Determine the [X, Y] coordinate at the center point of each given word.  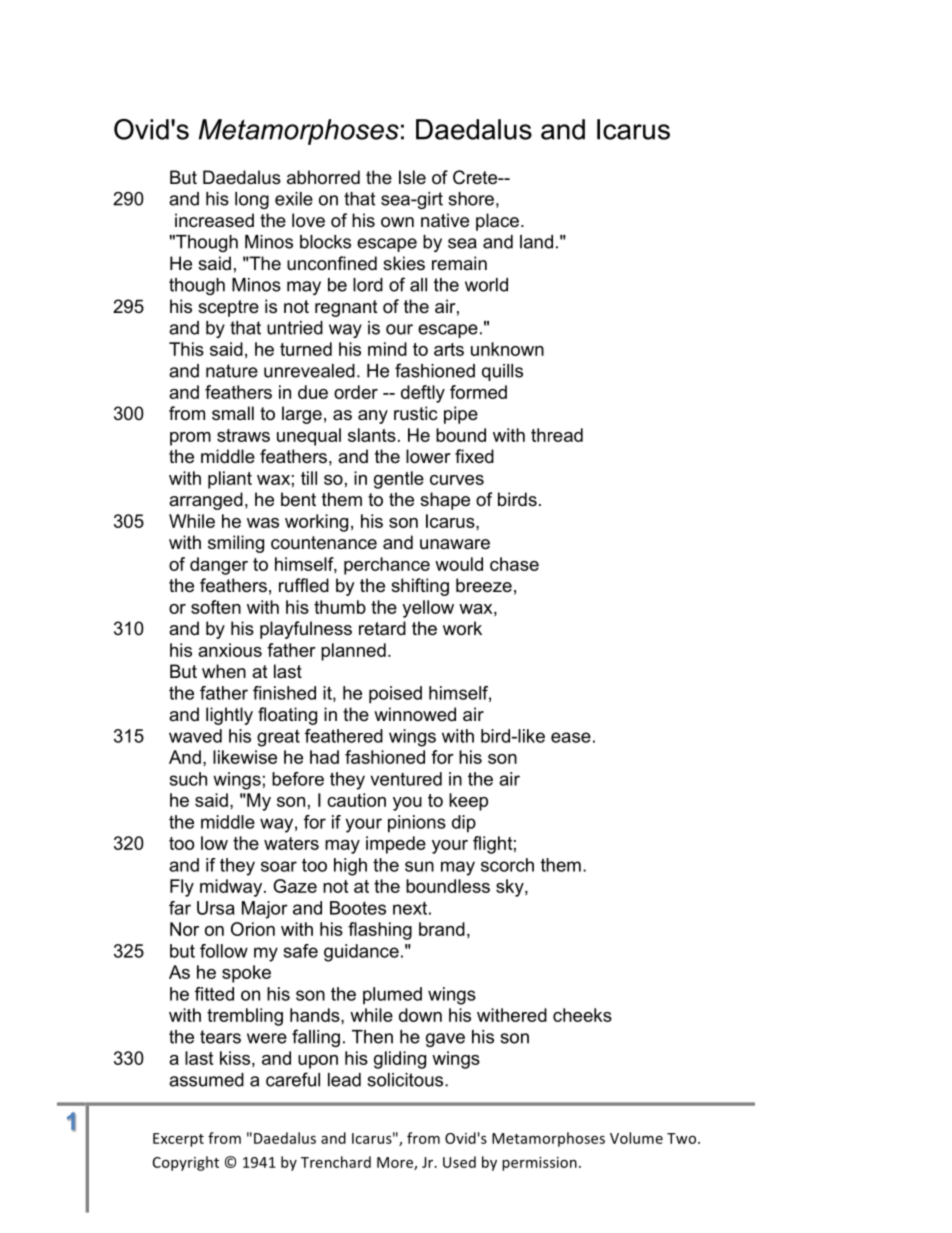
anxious [230, 650]
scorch [507, 865]
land [536, 242]
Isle [412, 177]
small [233, 413]
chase [514, 564]
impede [396, 845]
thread [557, 435]
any [373, 417]
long [252, 200]
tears [220, 1037]
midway [232, 888]
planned [353, 652]
